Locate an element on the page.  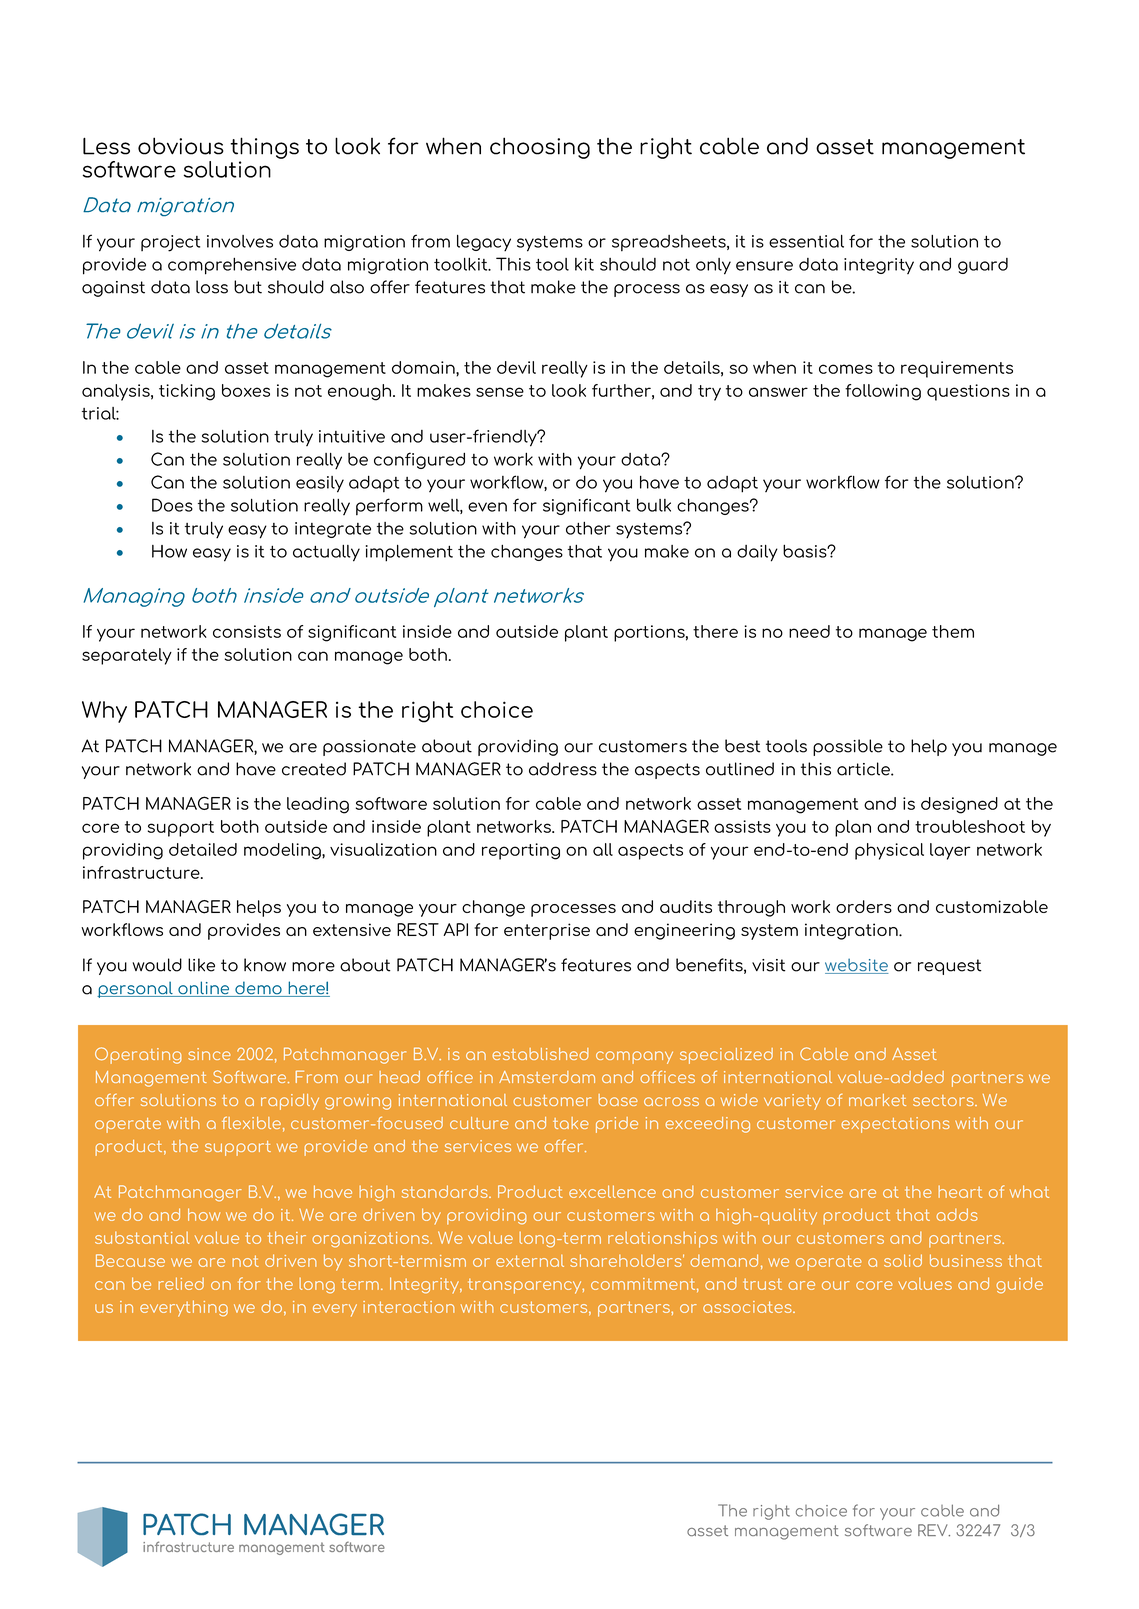
guard is located at coordinates (983, 266).
